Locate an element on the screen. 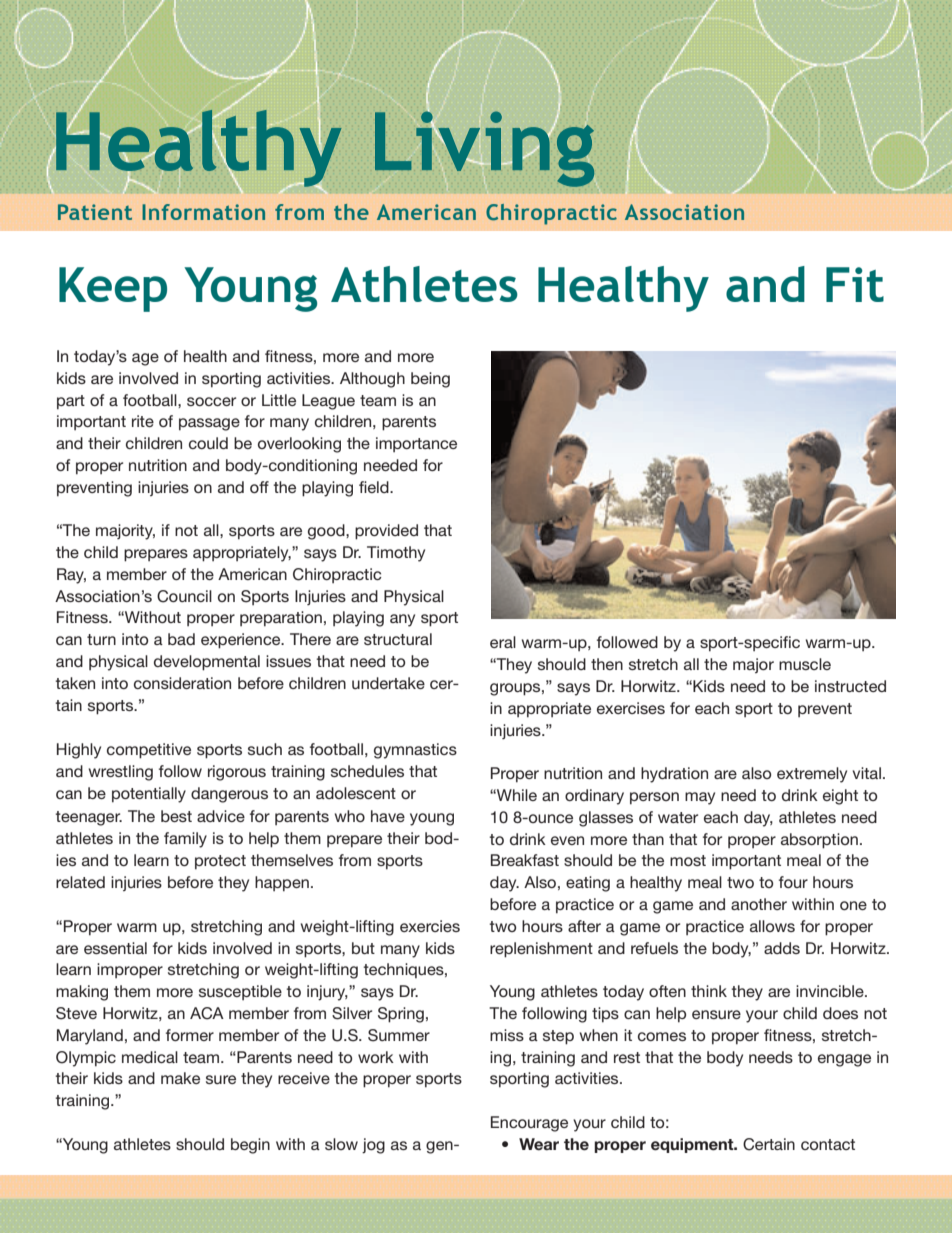 The image size is (952, 1233). being is located at coordinates (430, 380).
